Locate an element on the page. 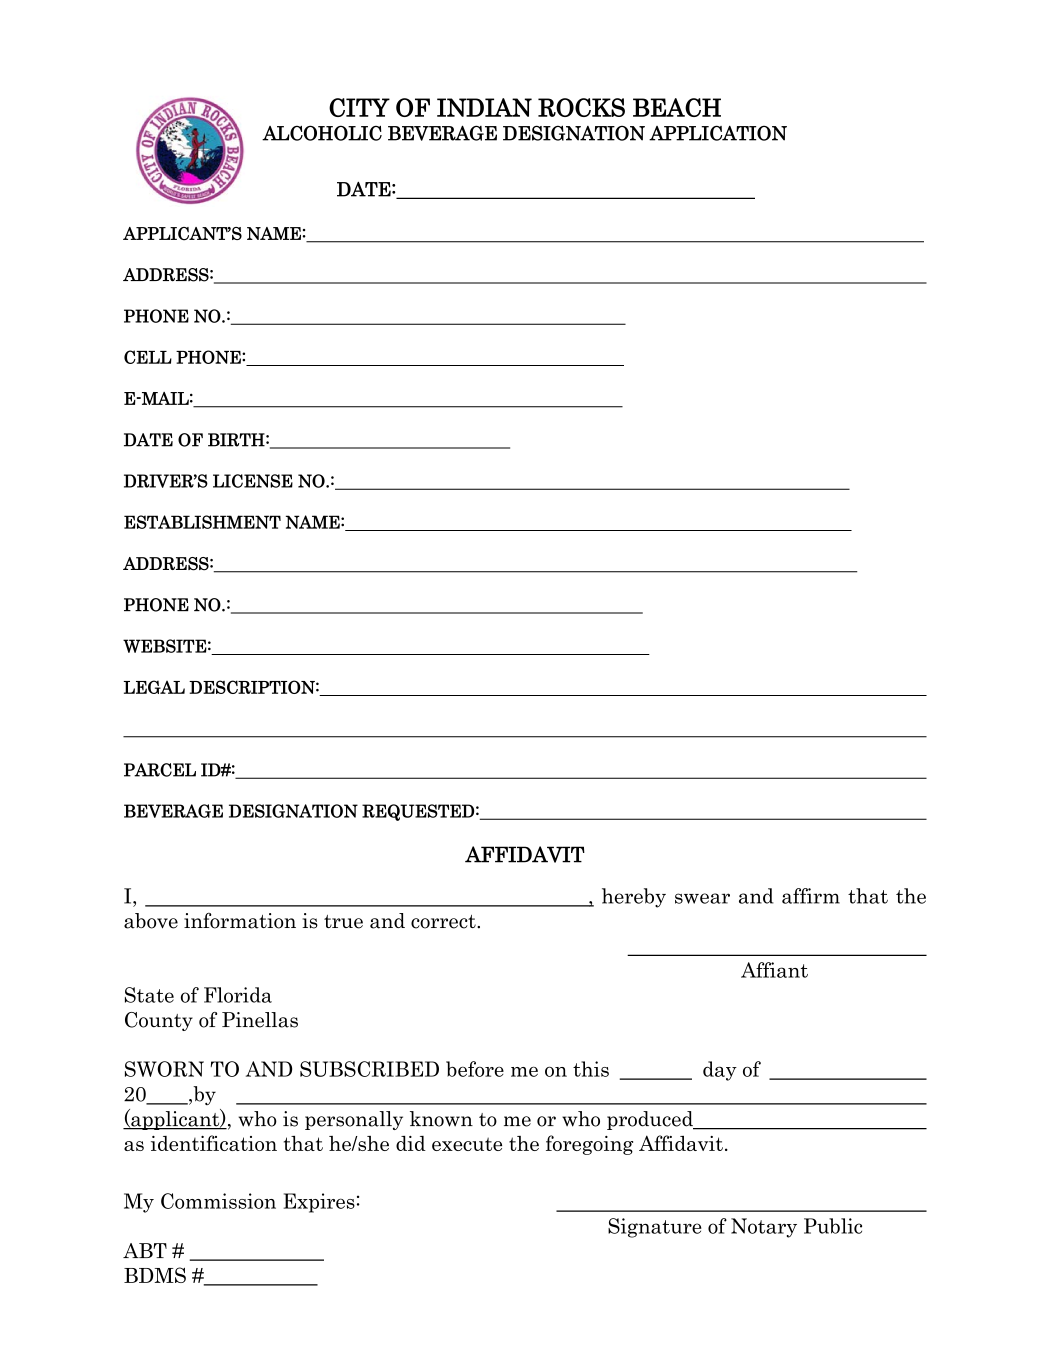  REQUESTED is located at coordinates (418, 812).
